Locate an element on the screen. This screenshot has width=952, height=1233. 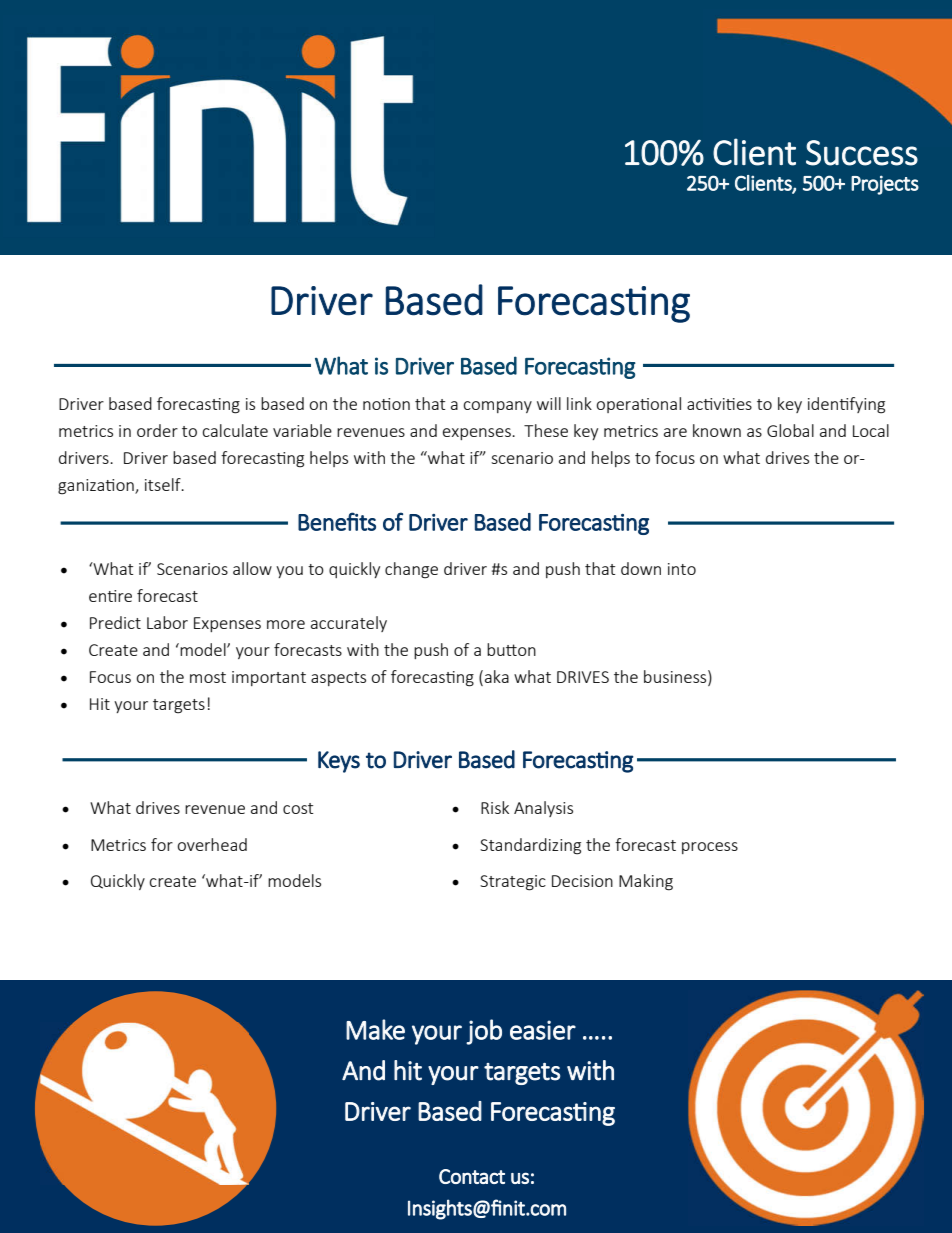
company is located at coordinates (497, 407).
